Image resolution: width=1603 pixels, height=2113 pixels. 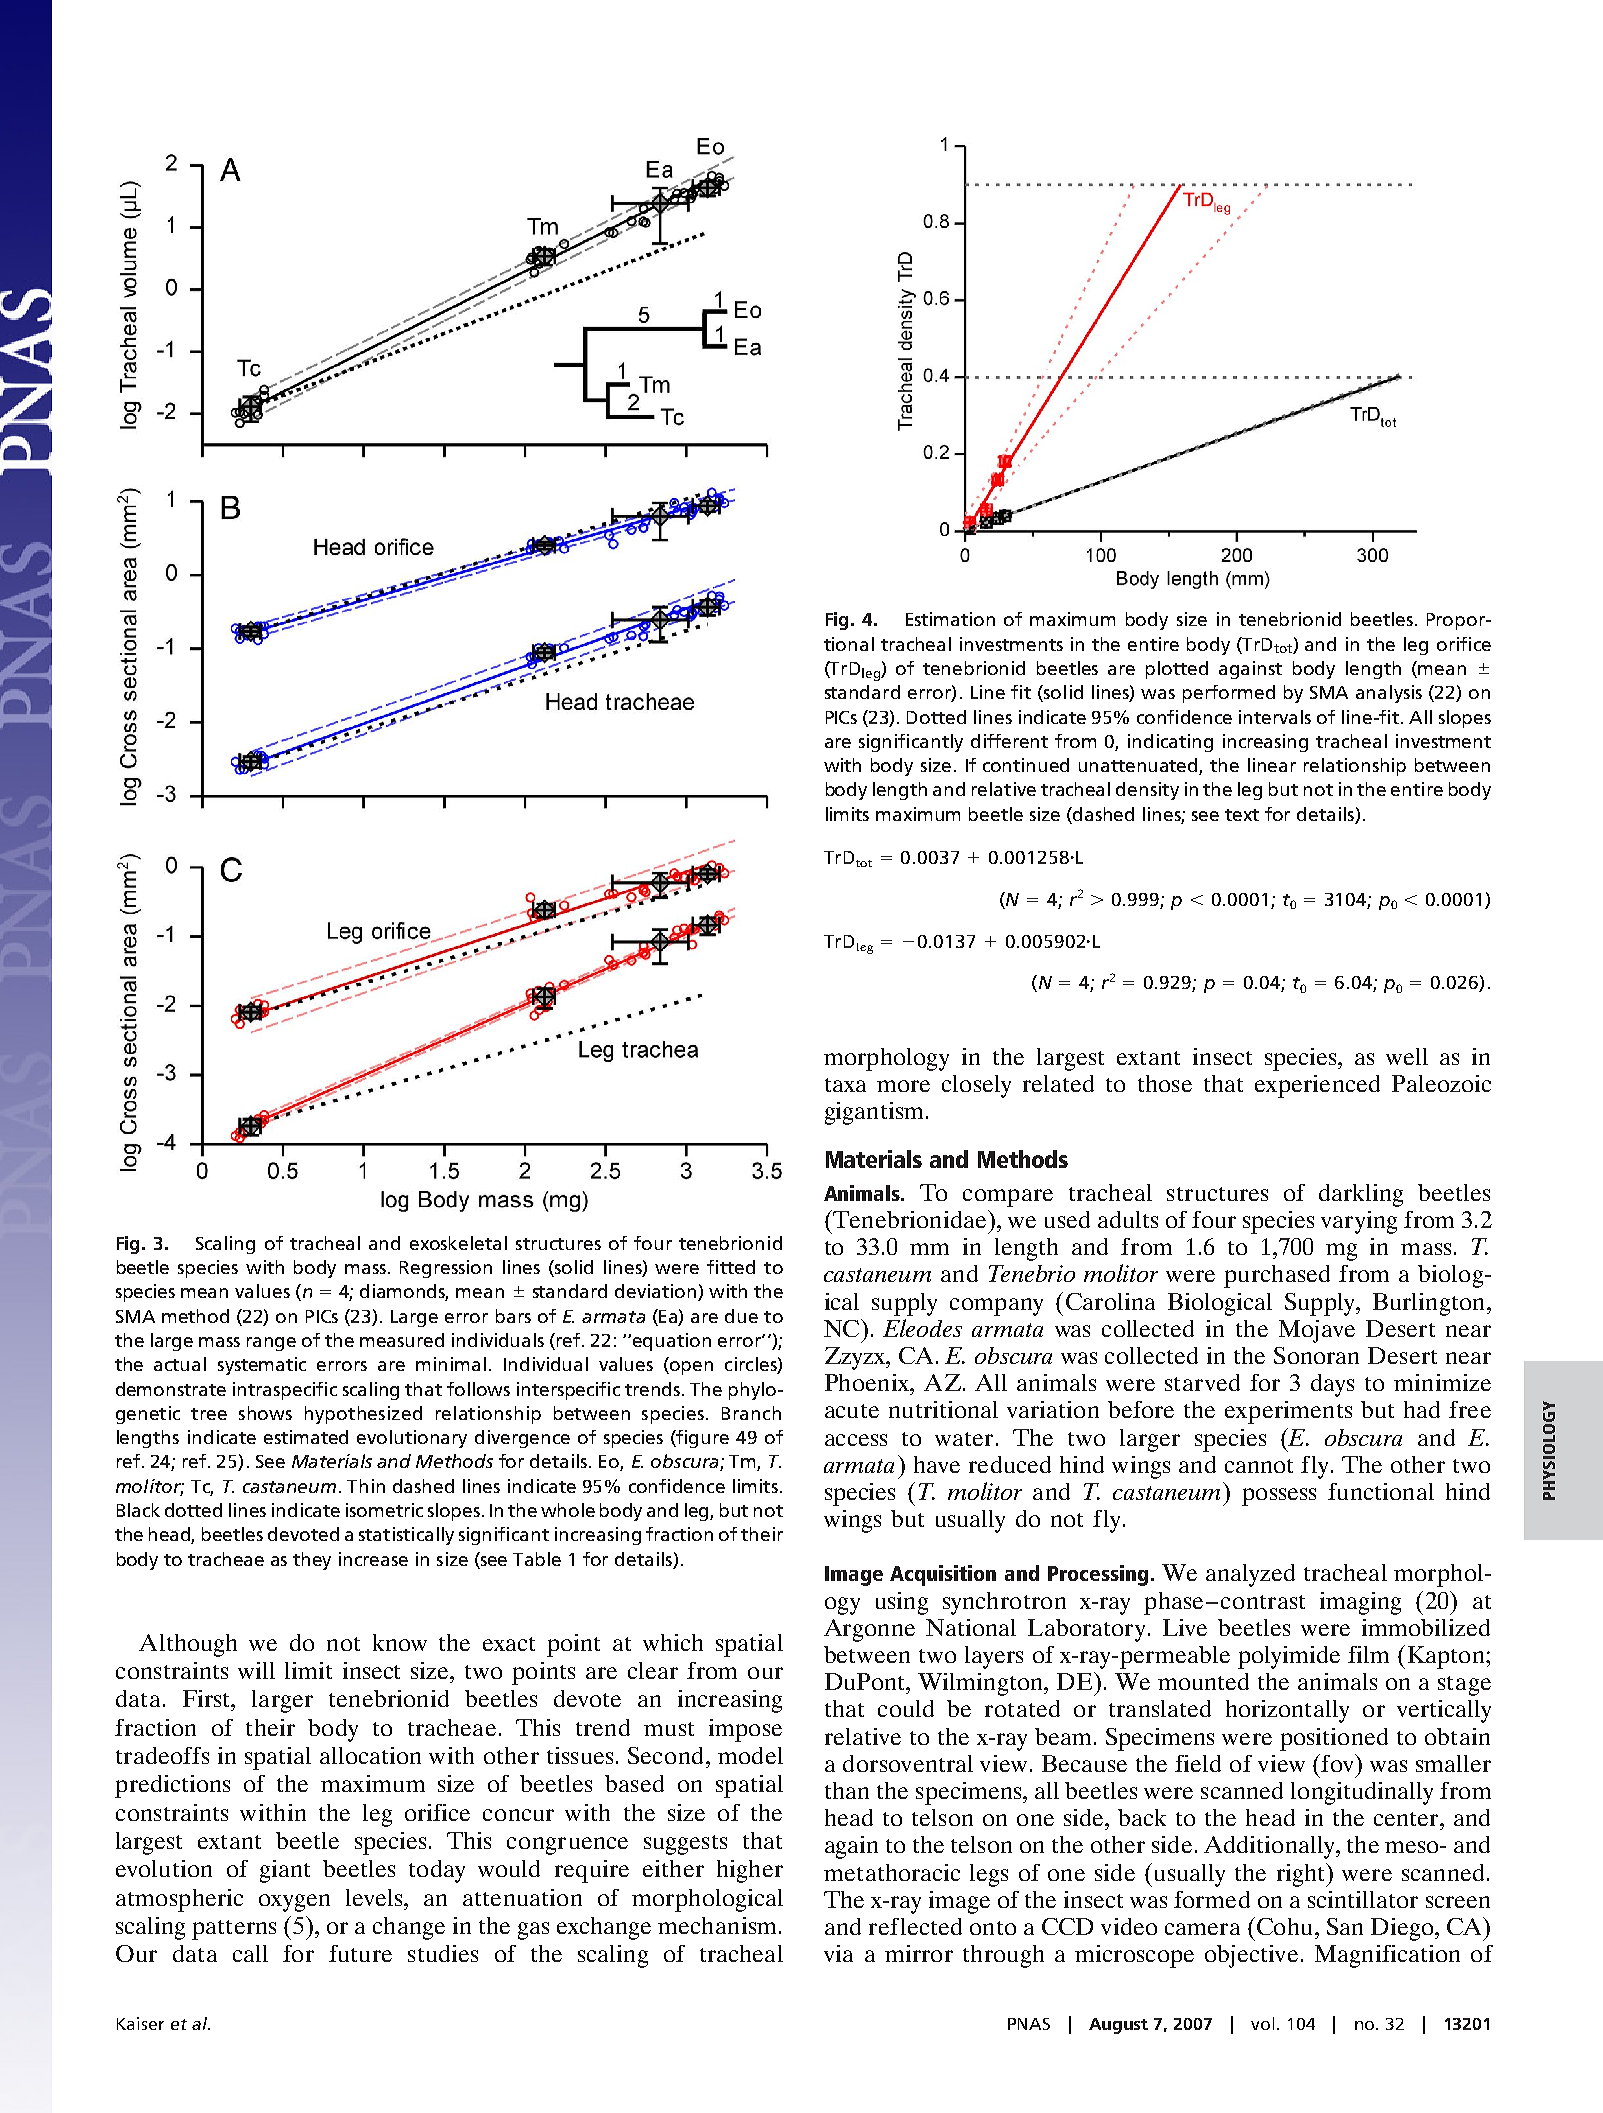 What do you see at coordinates (1251, 1956) in the screenshot?
I see `objective` at bounding box center [1251, 1956].
